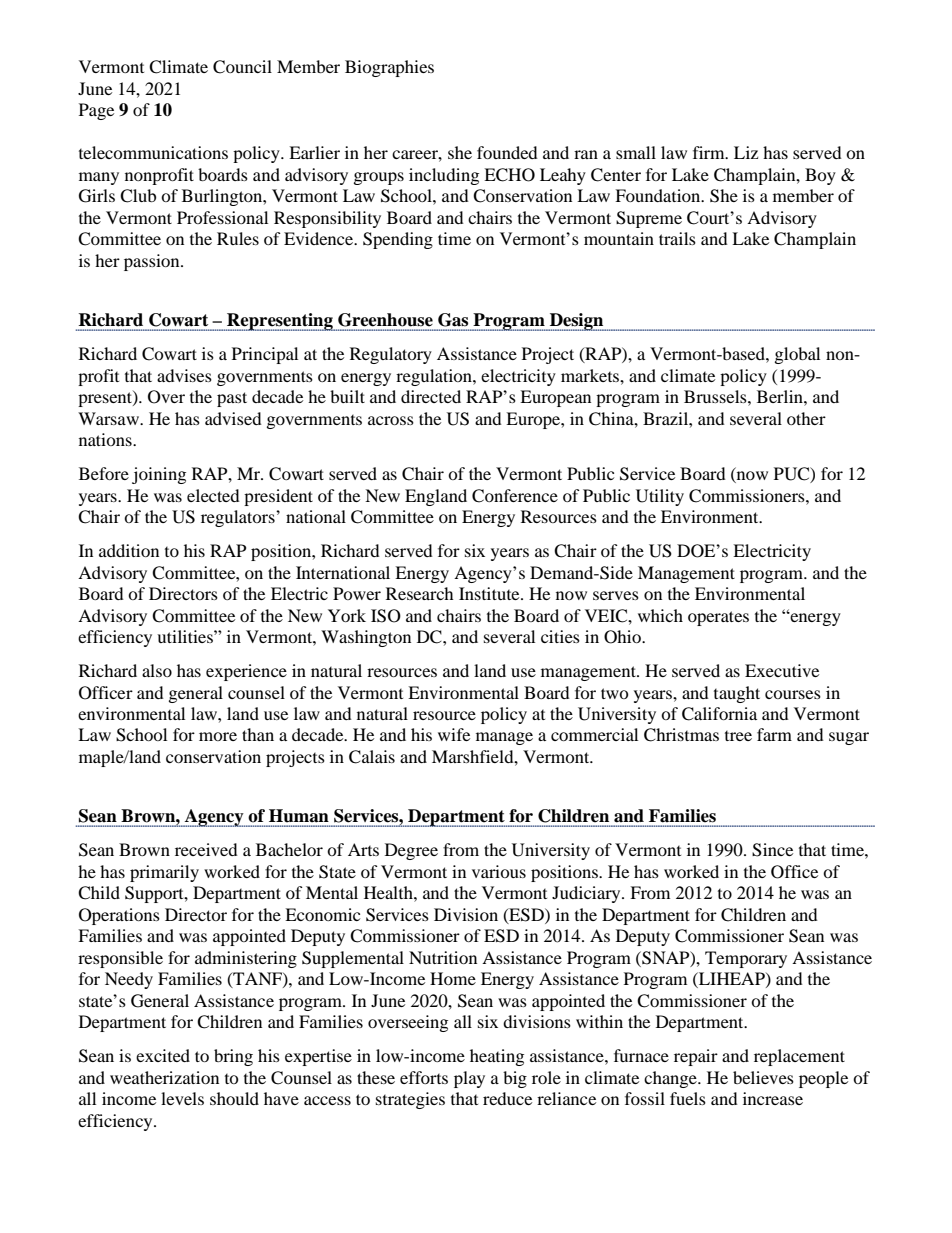 This image has height=1233, width=952. Describe the element at coordinates (218, 736) in the image. I see `more` at that location.
